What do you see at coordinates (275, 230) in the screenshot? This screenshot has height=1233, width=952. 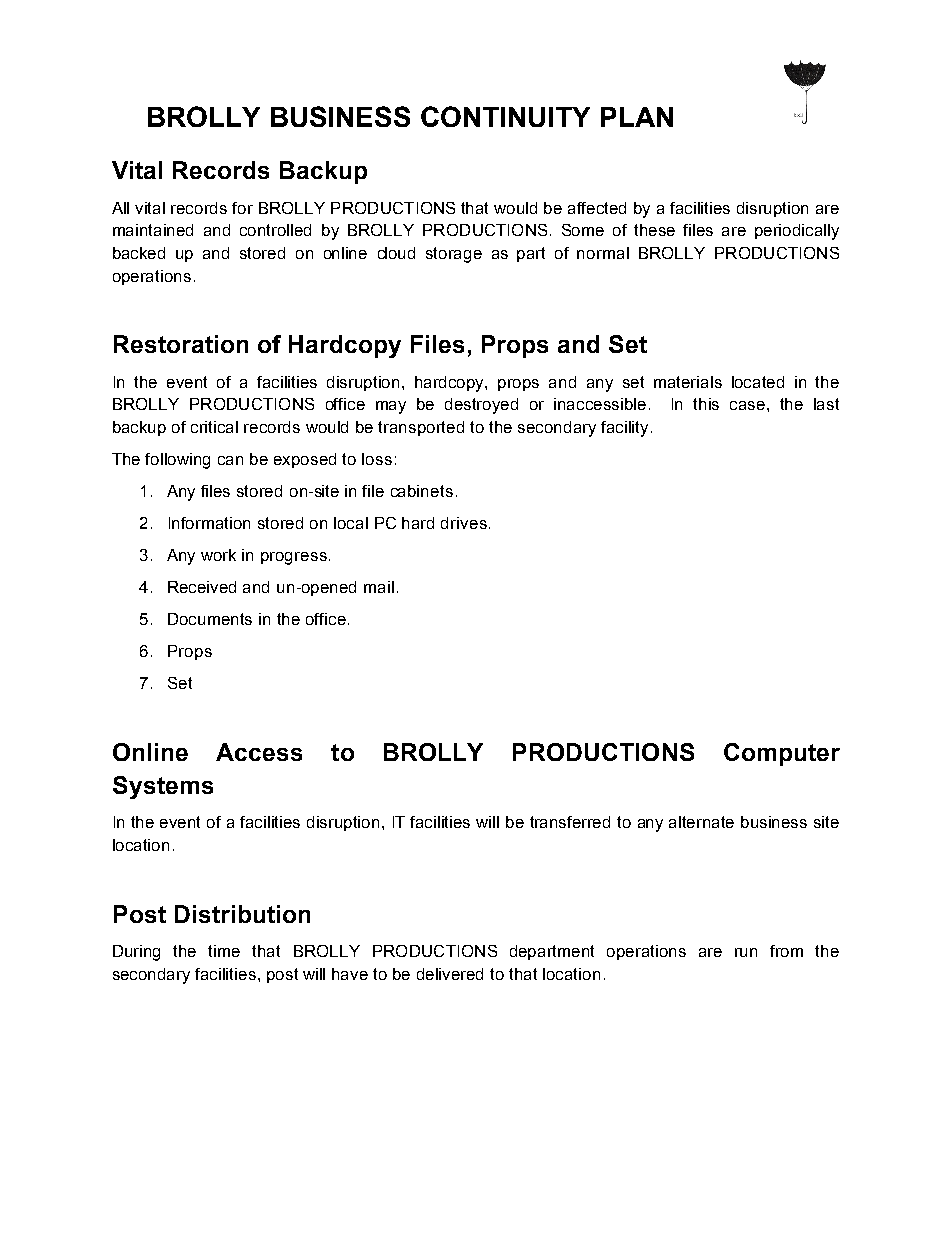 I see `controlled` at bounding box center [275, 230].
